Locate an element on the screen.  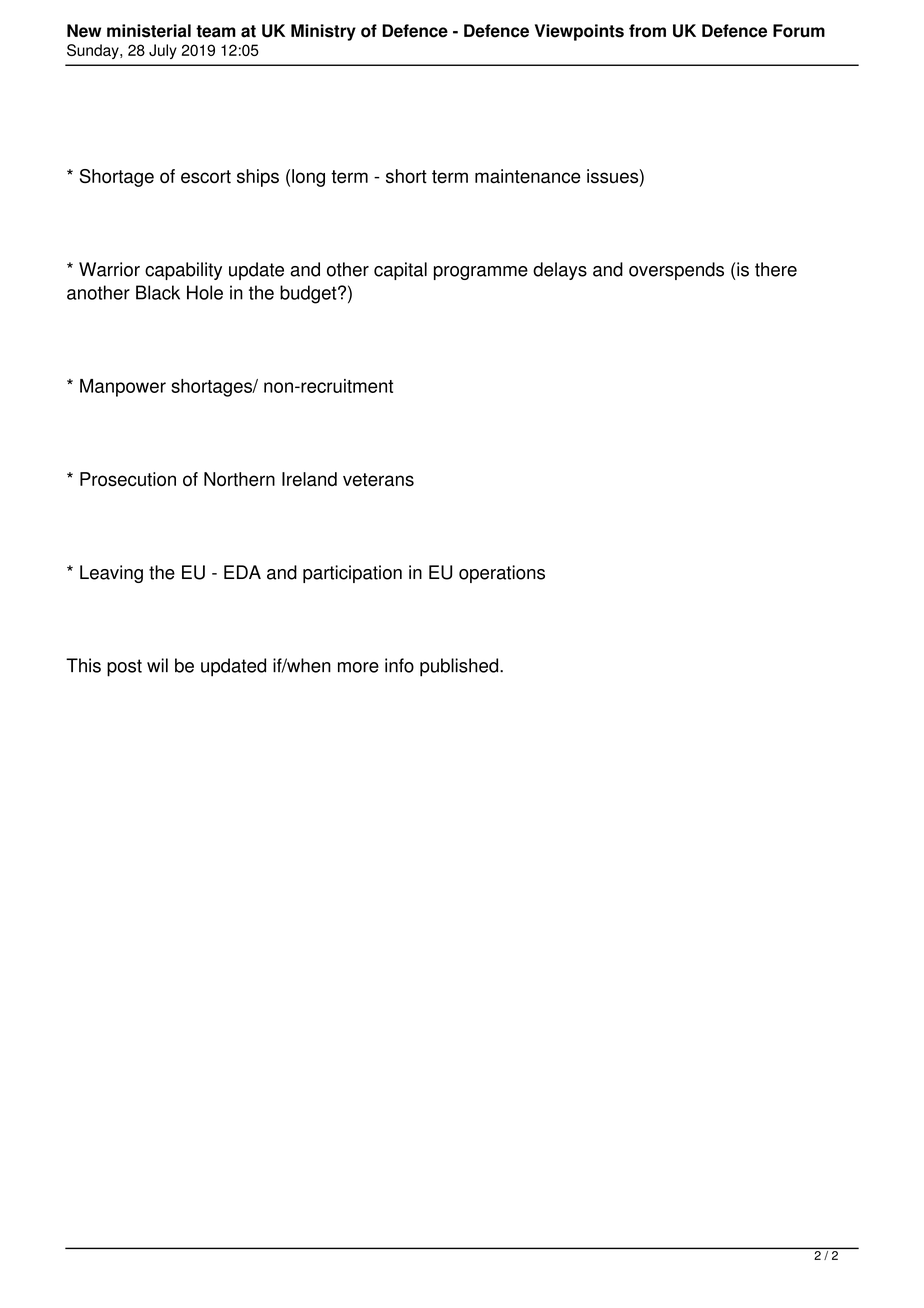
published is located at coordinates (460, 667).
